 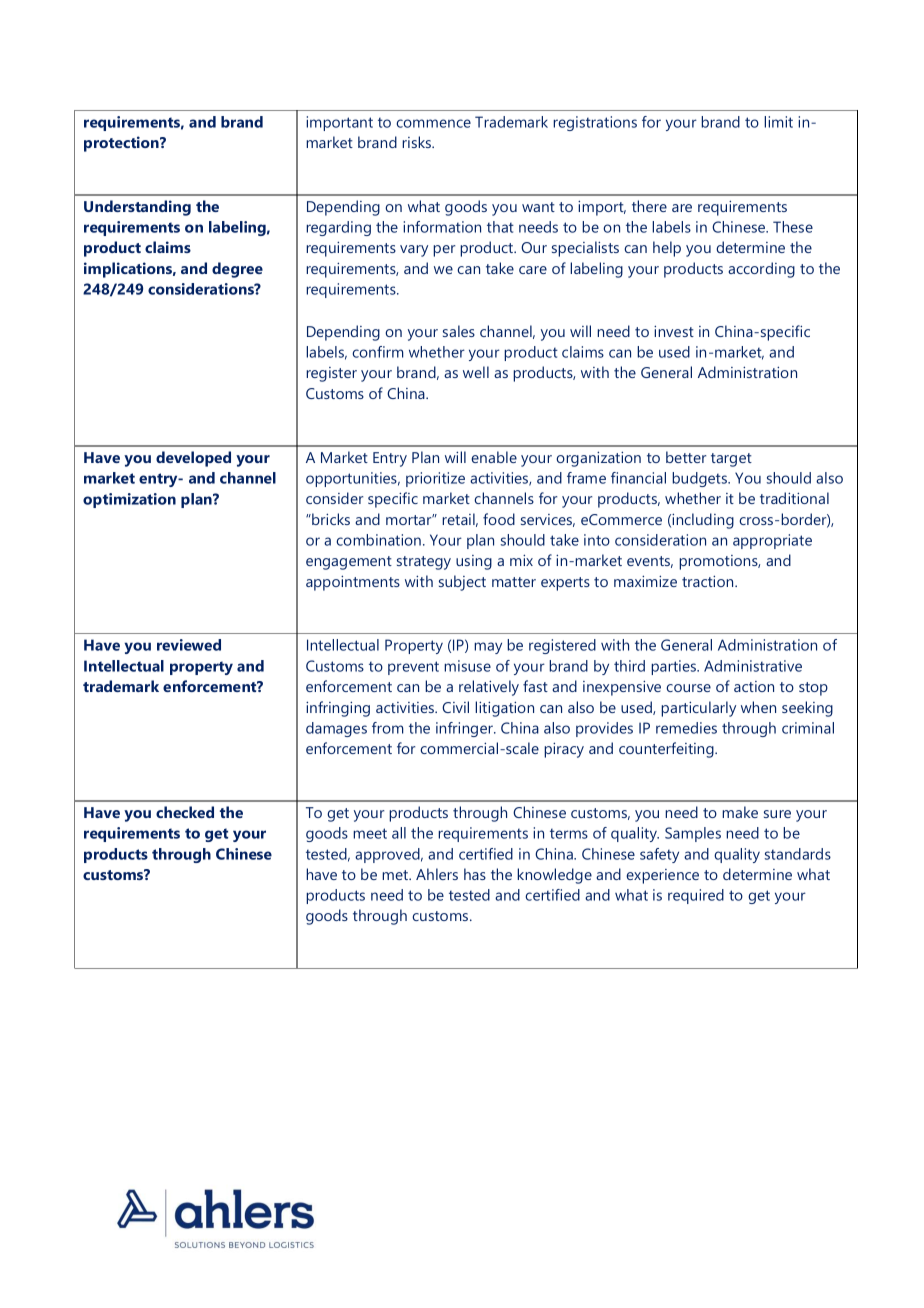 I want to click on invest, so click(x=674, y=331).
